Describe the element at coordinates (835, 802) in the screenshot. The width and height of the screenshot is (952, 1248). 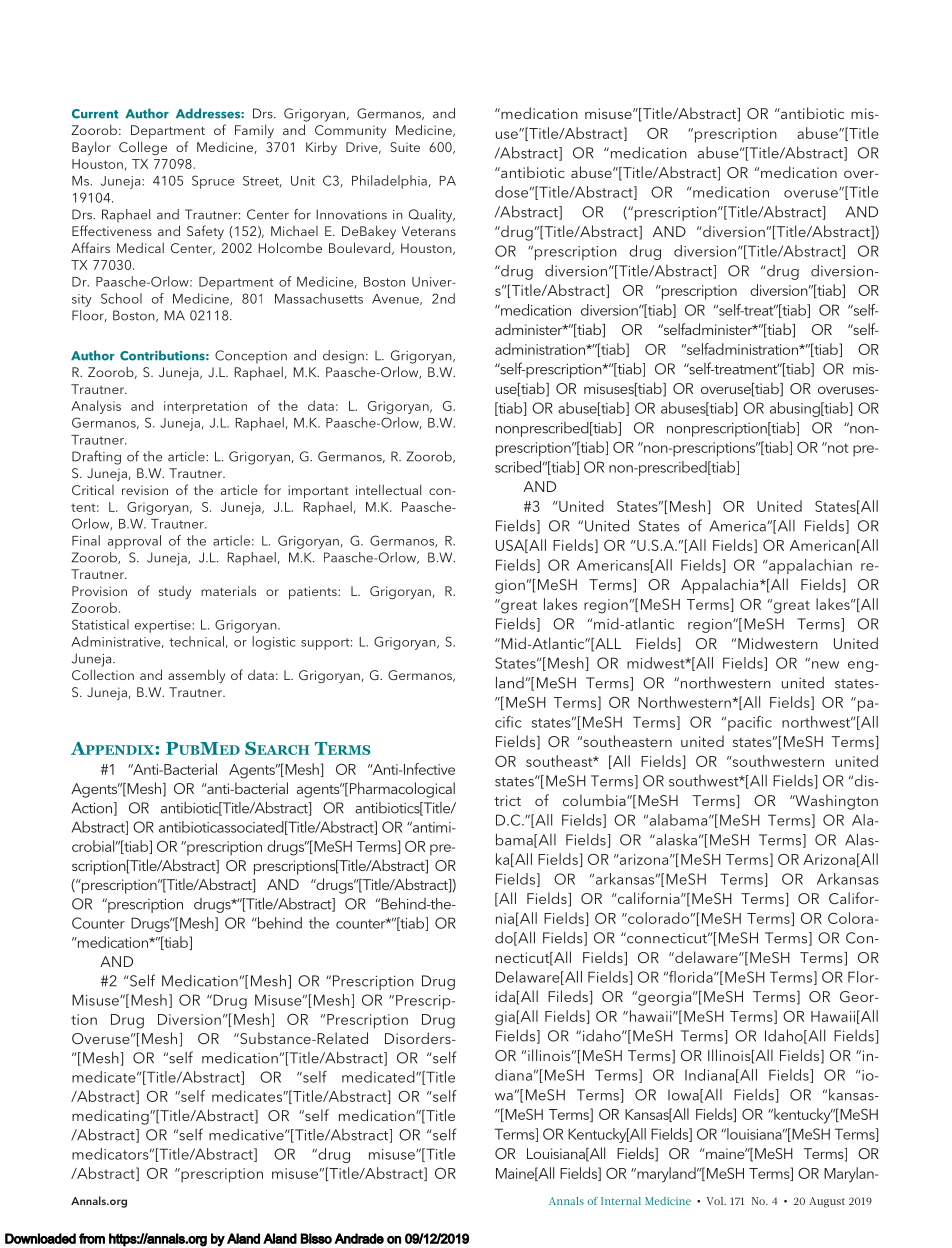
I see `Washington` at that location.
